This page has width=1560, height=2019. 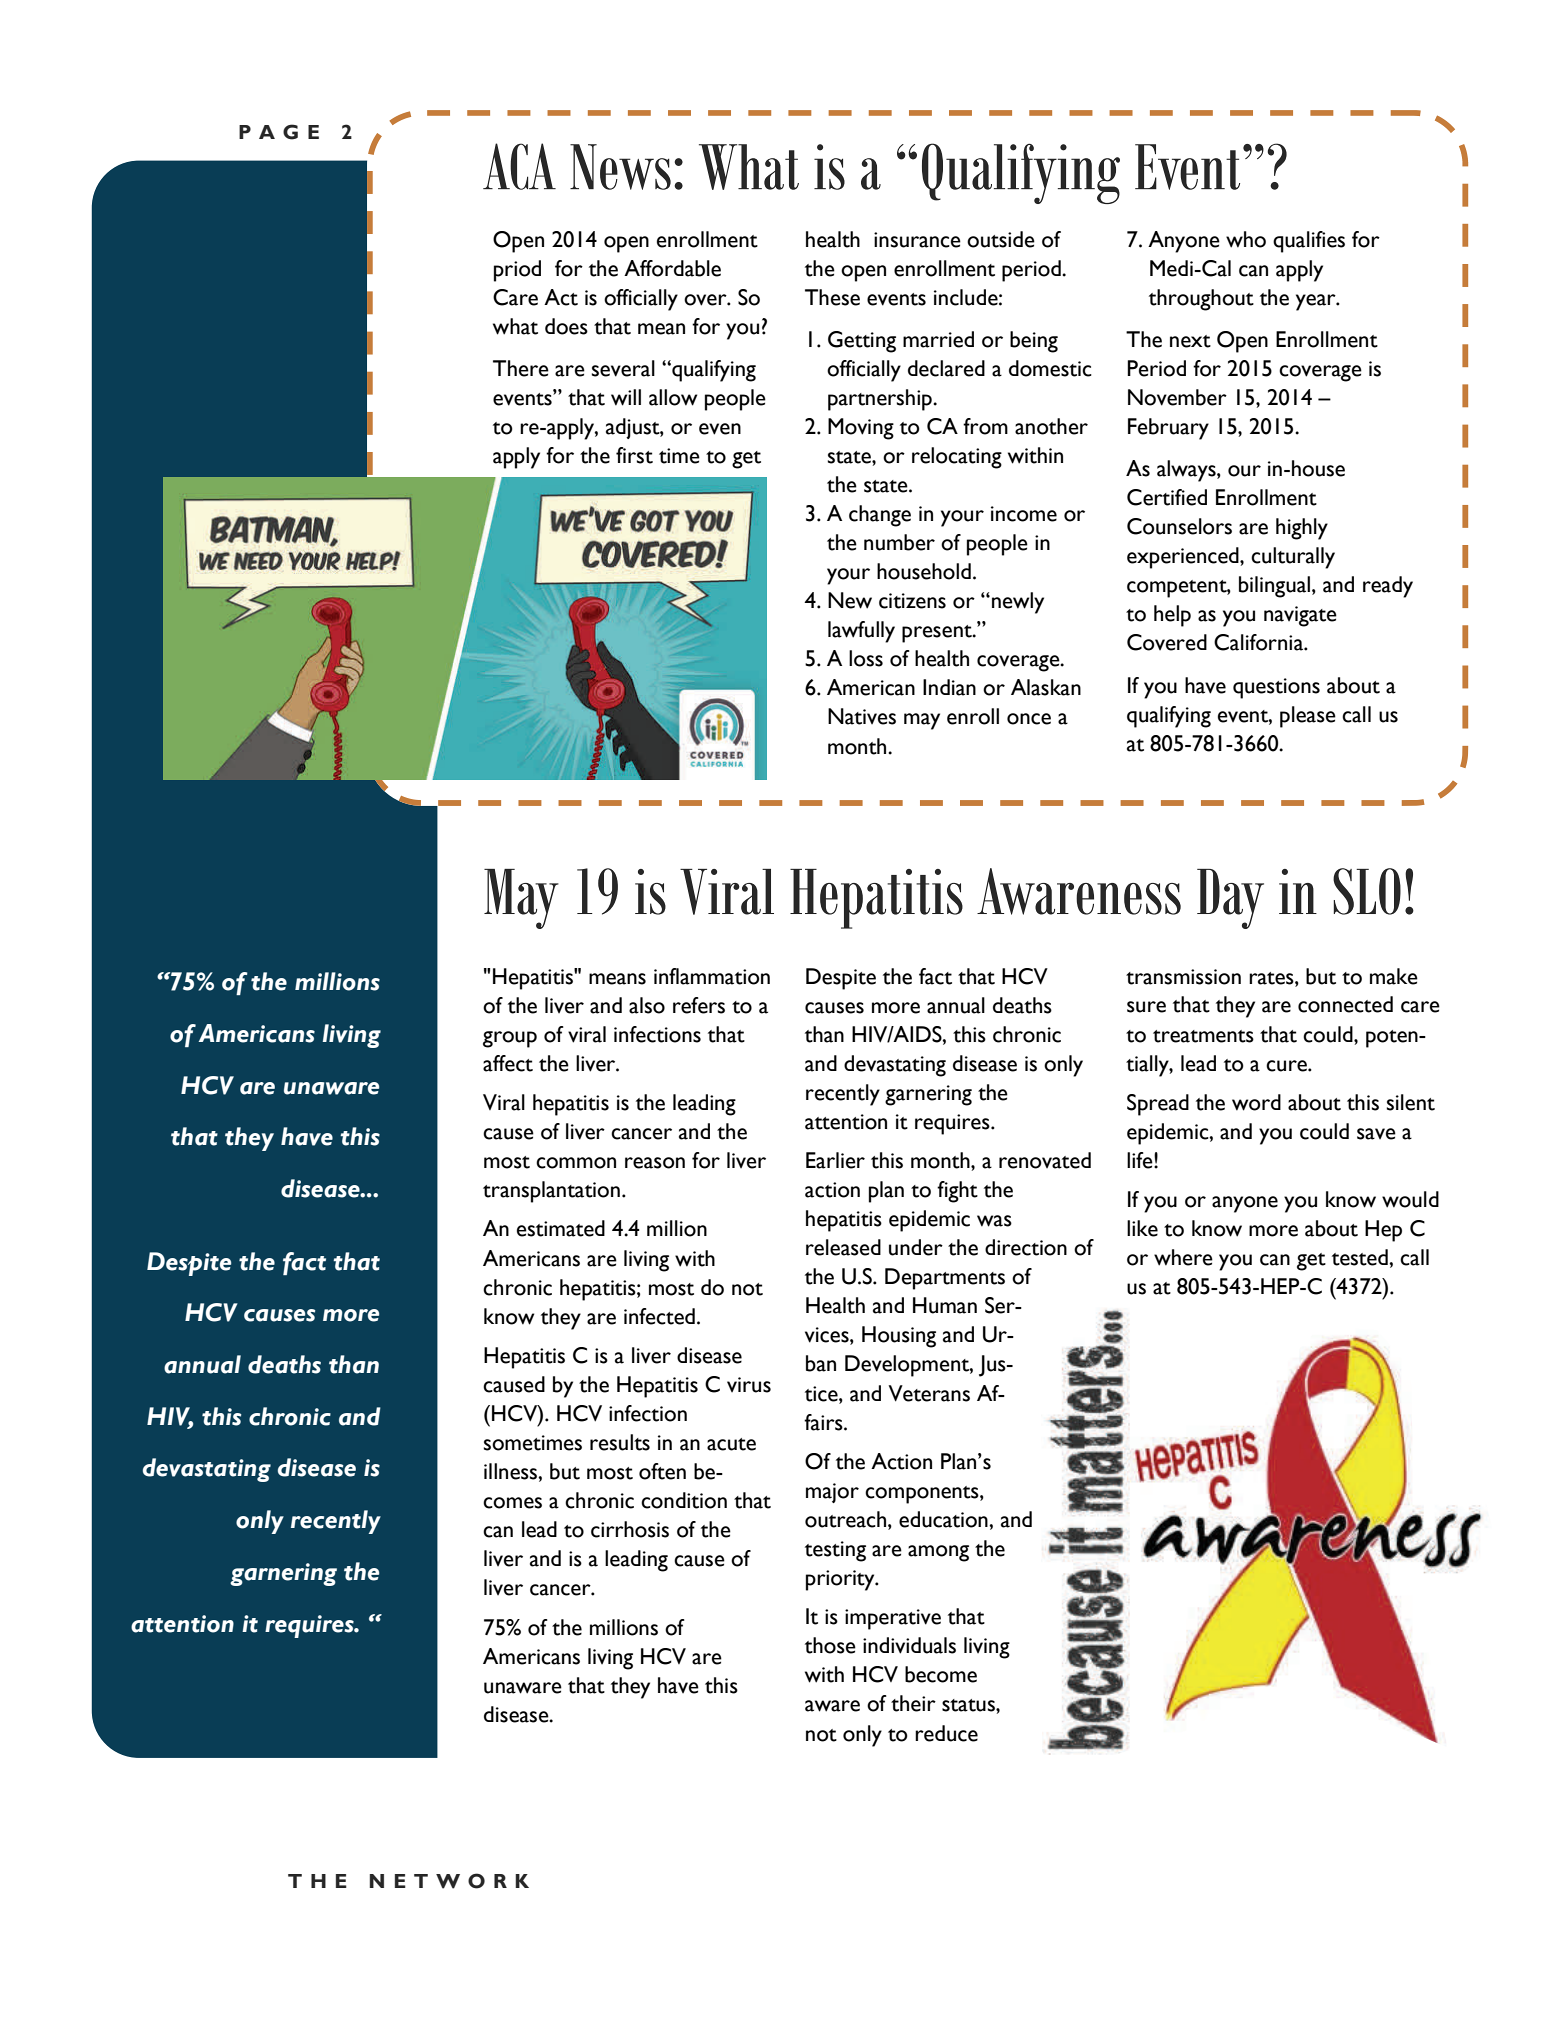 I want to click on reduce, so click(x=946, y=1733).
